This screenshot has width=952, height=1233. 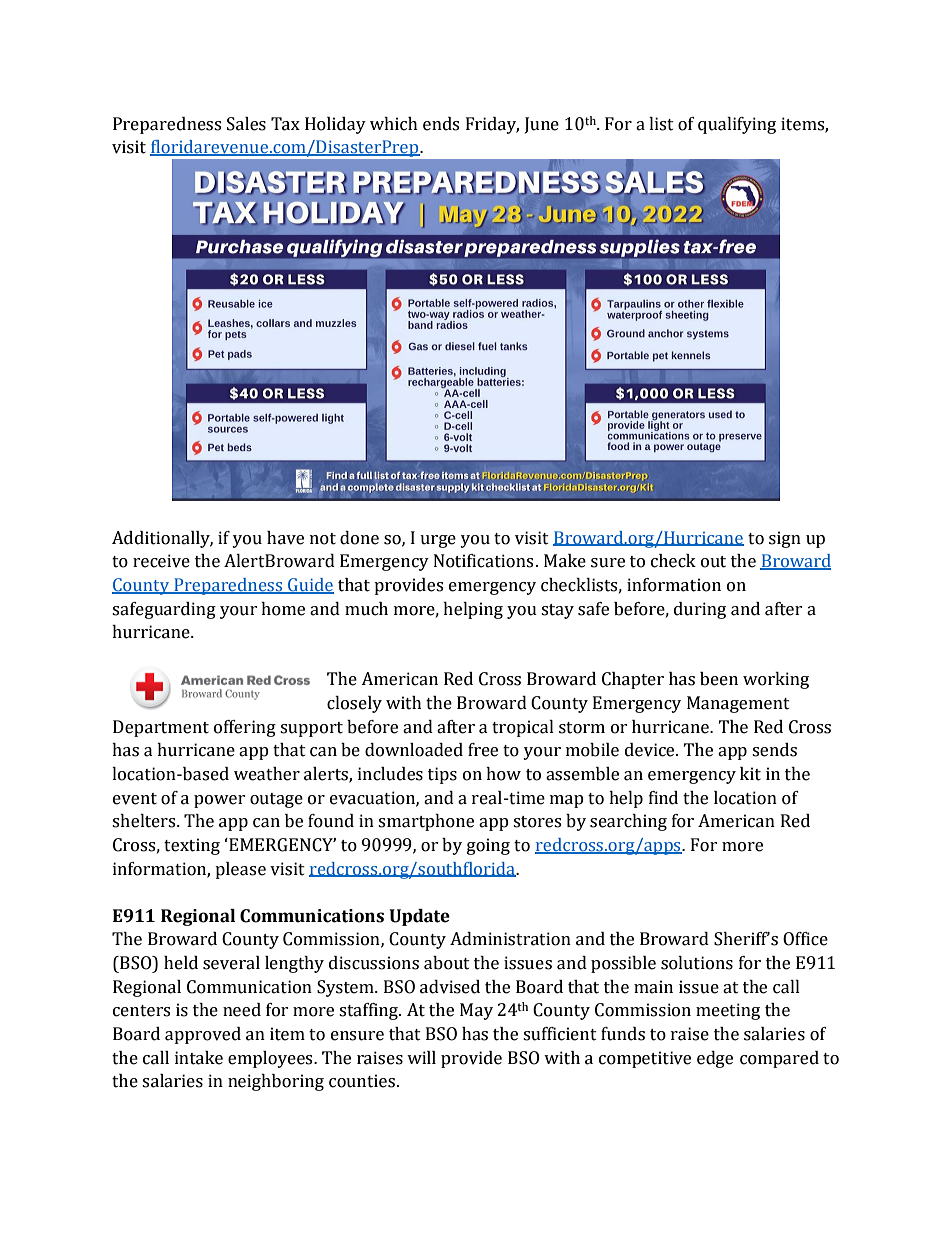 What do you see at coordinates (421, 1057) in the screenshot?
I see `will` at bounding box center [421, 1057].
